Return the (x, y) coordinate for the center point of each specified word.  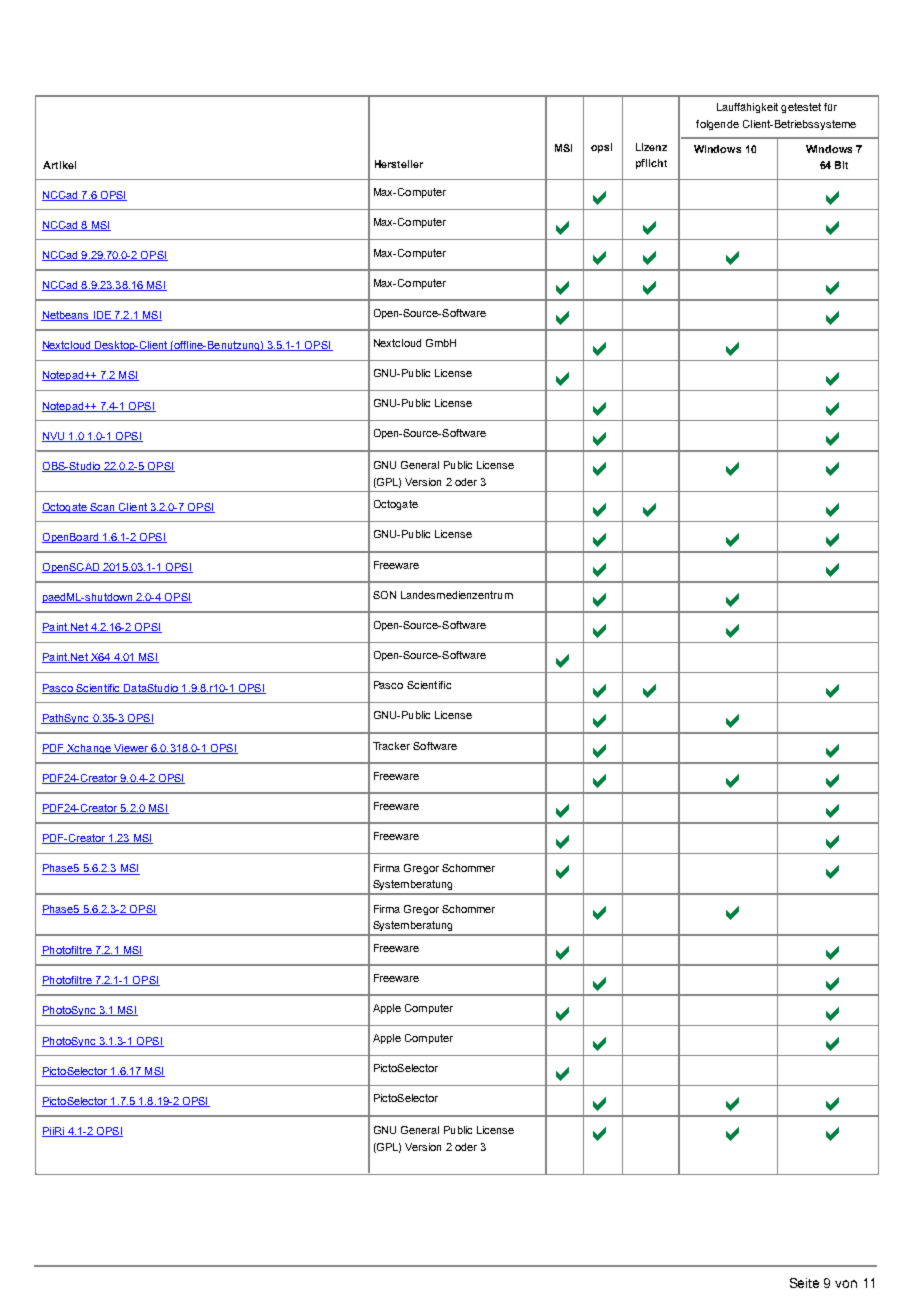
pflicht (651, 164)
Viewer (131, 749)
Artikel (59, 165)
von (846, 1284)
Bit (841, 165)
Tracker (391, 746)
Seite (804, 1283)
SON (384, 595)
